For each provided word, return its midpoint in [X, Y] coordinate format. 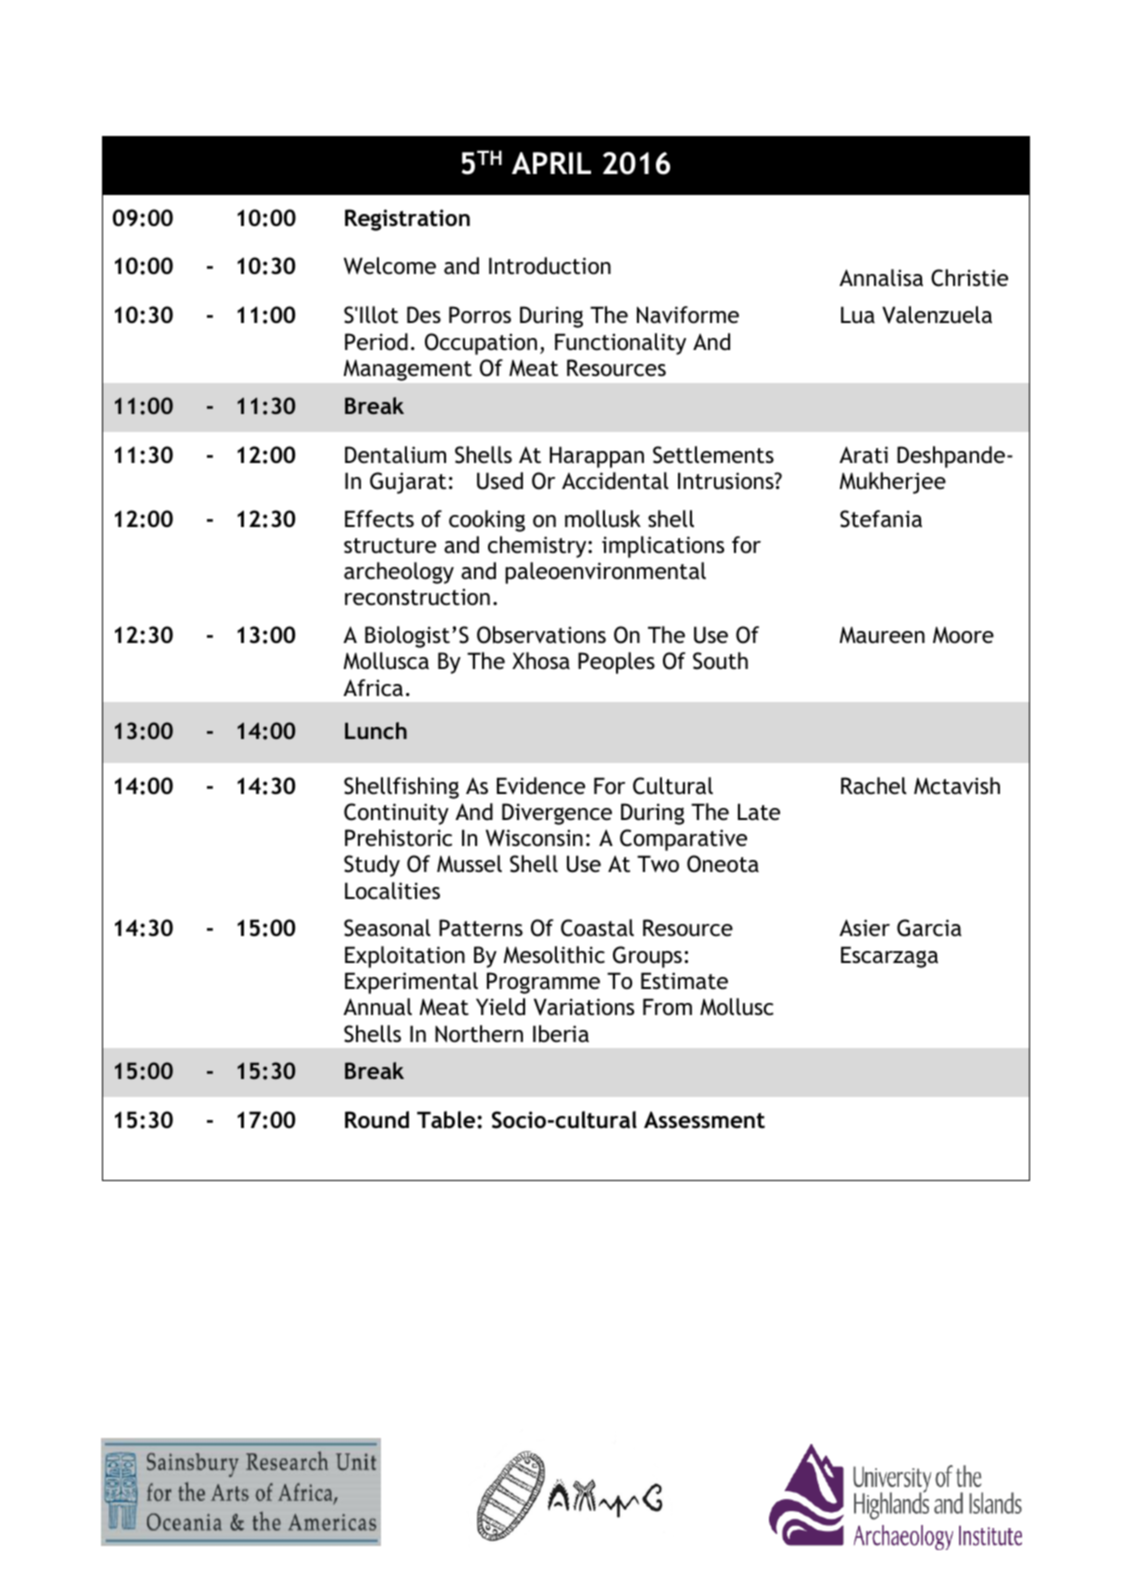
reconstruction [417, 597]
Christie [969, 278]
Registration [407, 220]
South [720, 661]
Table [447, 1120]
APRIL [551, 163]
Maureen [882, 635]
